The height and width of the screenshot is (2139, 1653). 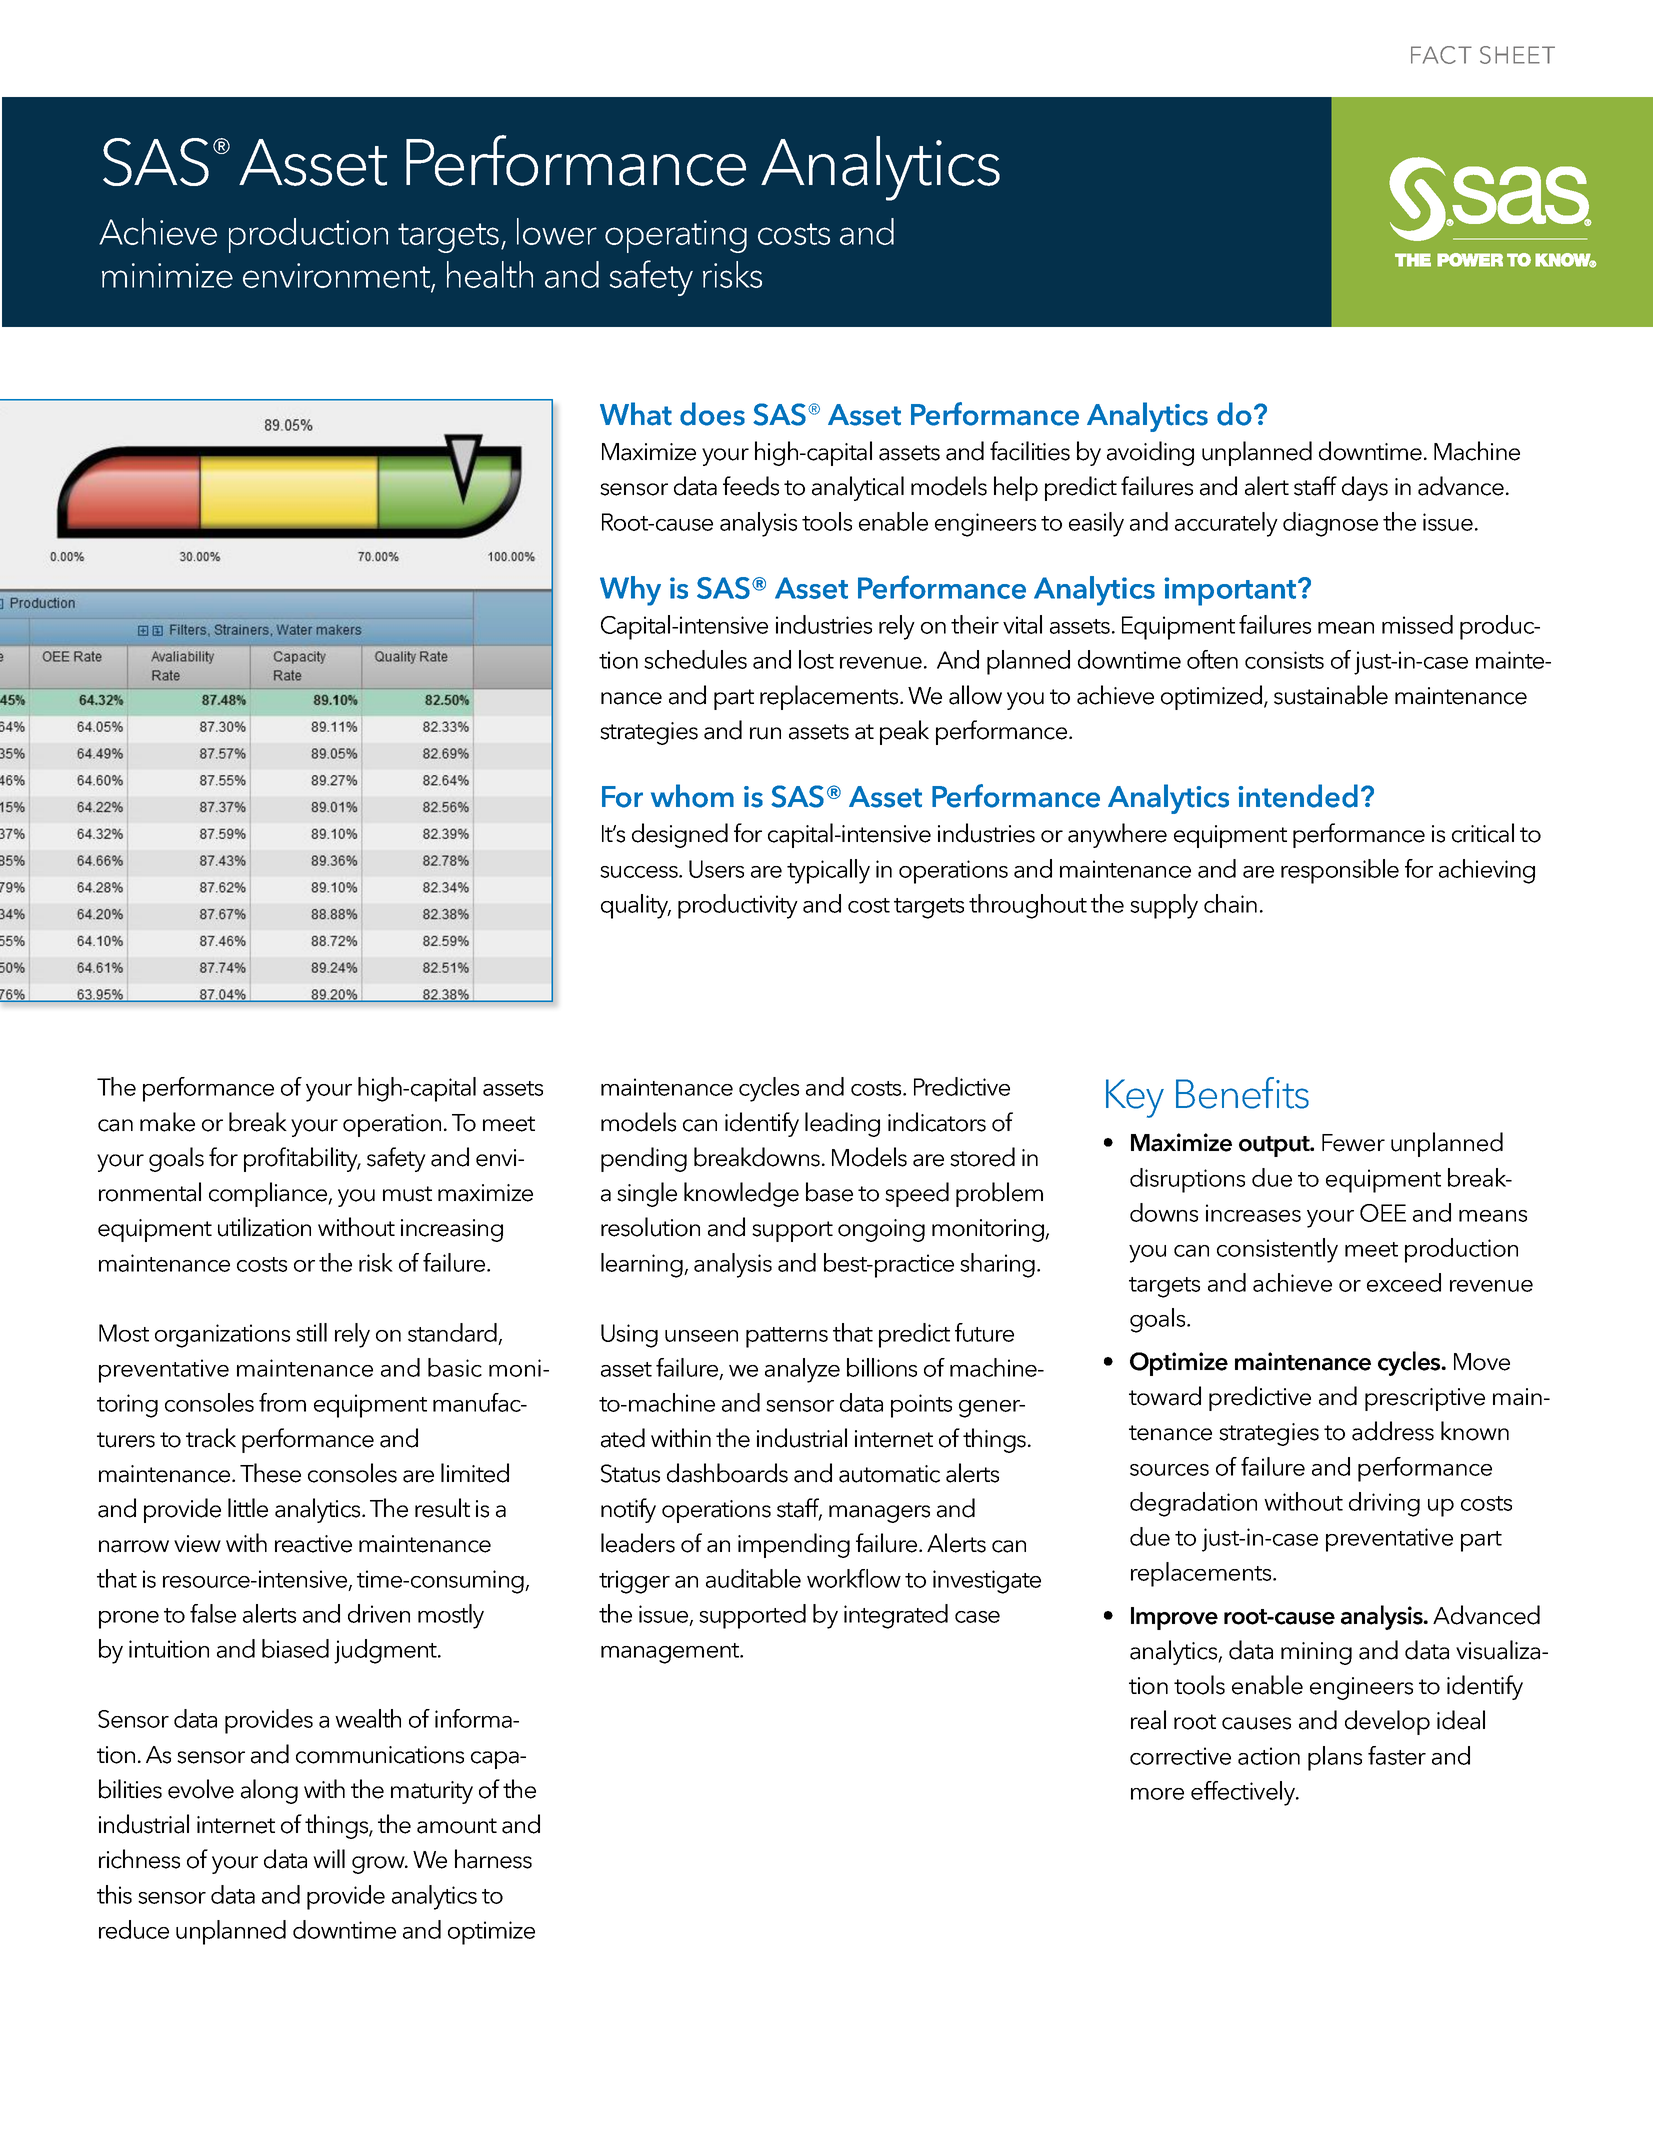 I want to click on chain, so click(x=1230, y=903).
